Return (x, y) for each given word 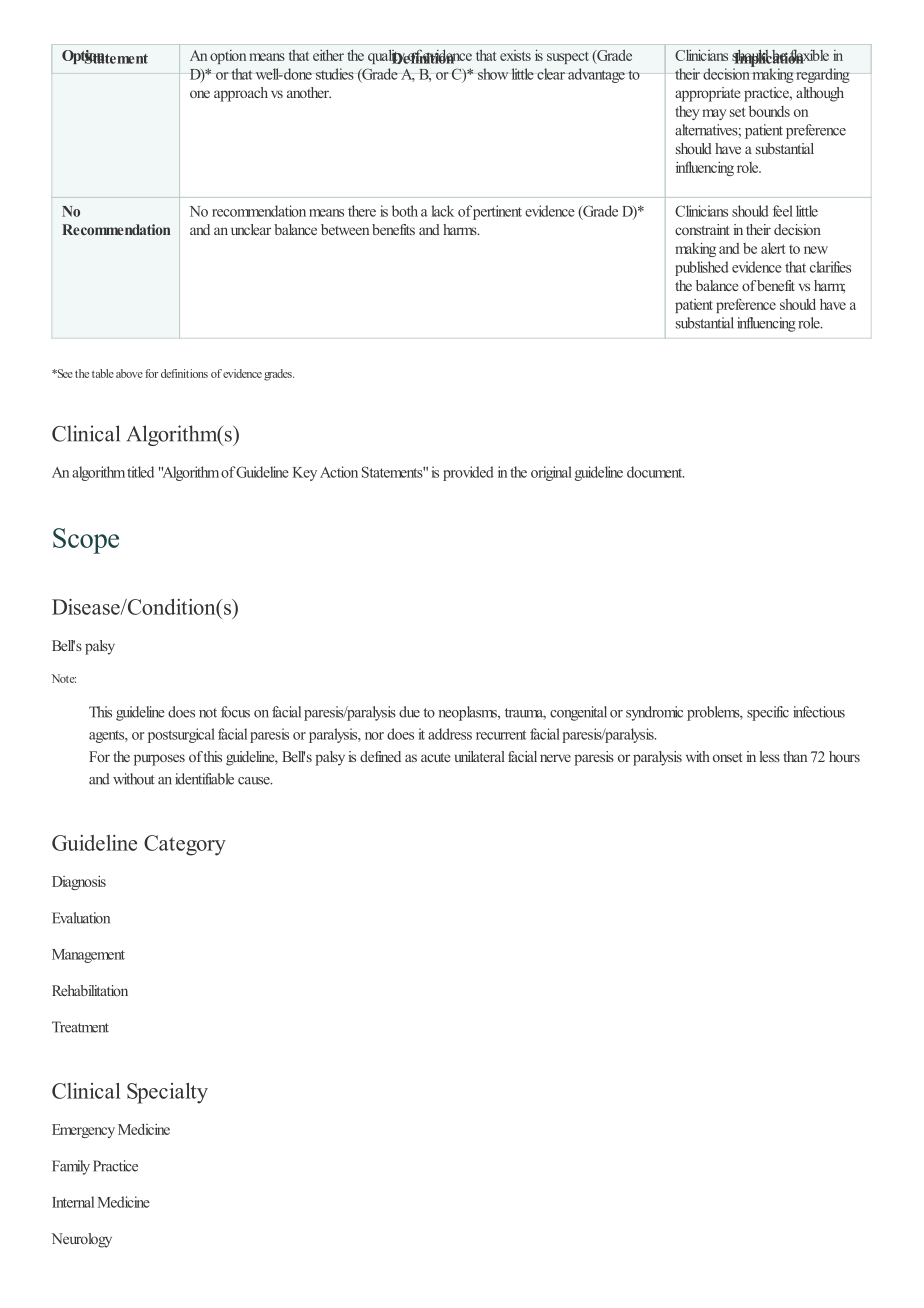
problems (714, 713)
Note (64, 678)
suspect (568, 58)
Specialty (167, 1093)
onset (727, 757)
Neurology (82, 1240)
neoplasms (469, 713)
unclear (251, 229)
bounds (769, 111)
